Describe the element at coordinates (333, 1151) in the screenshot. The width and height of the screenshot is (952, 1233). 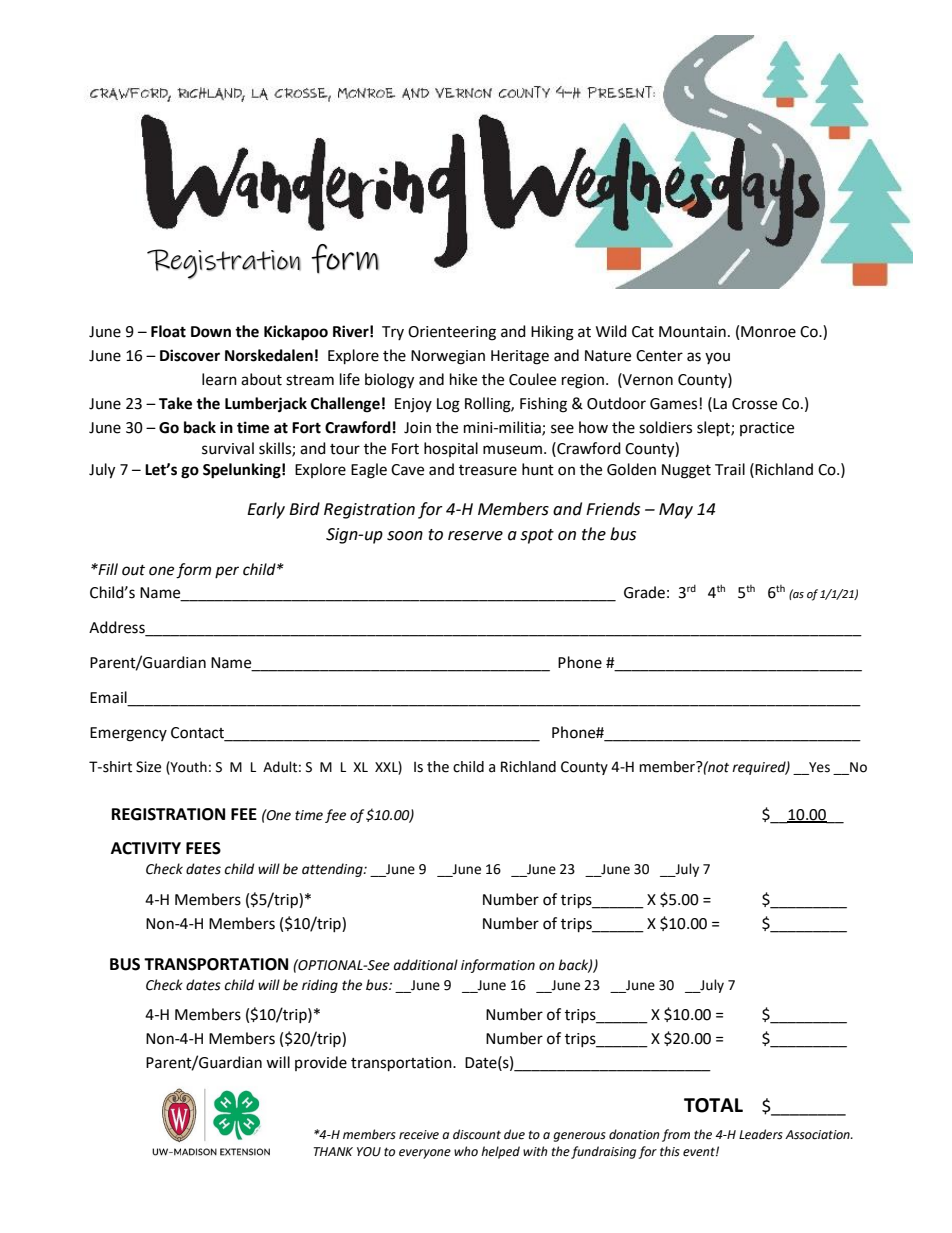
I see `THANK` at that location.
